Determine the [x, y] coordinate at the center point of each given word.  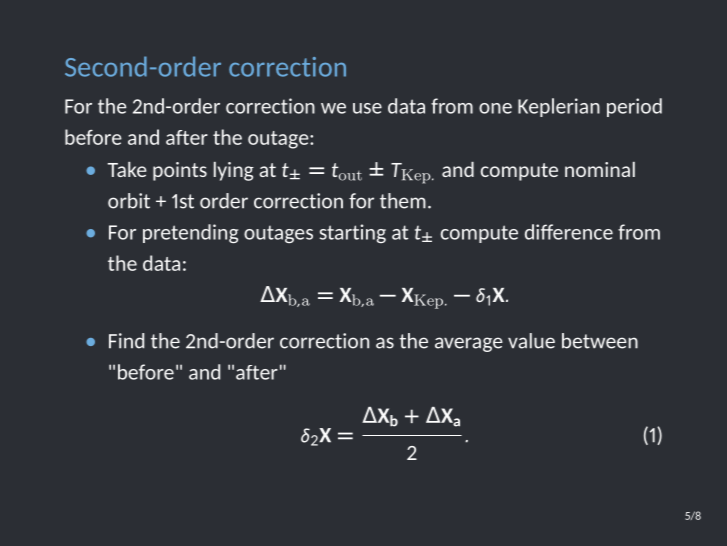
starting [353, 233]
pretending [190, 233]
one [495, 108]
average [469, 344]
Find [126, 341]
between [600, 341]
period [634, 107]
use [367, 108]
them [403, 201]
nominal [600, 169]
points [180, 171]
